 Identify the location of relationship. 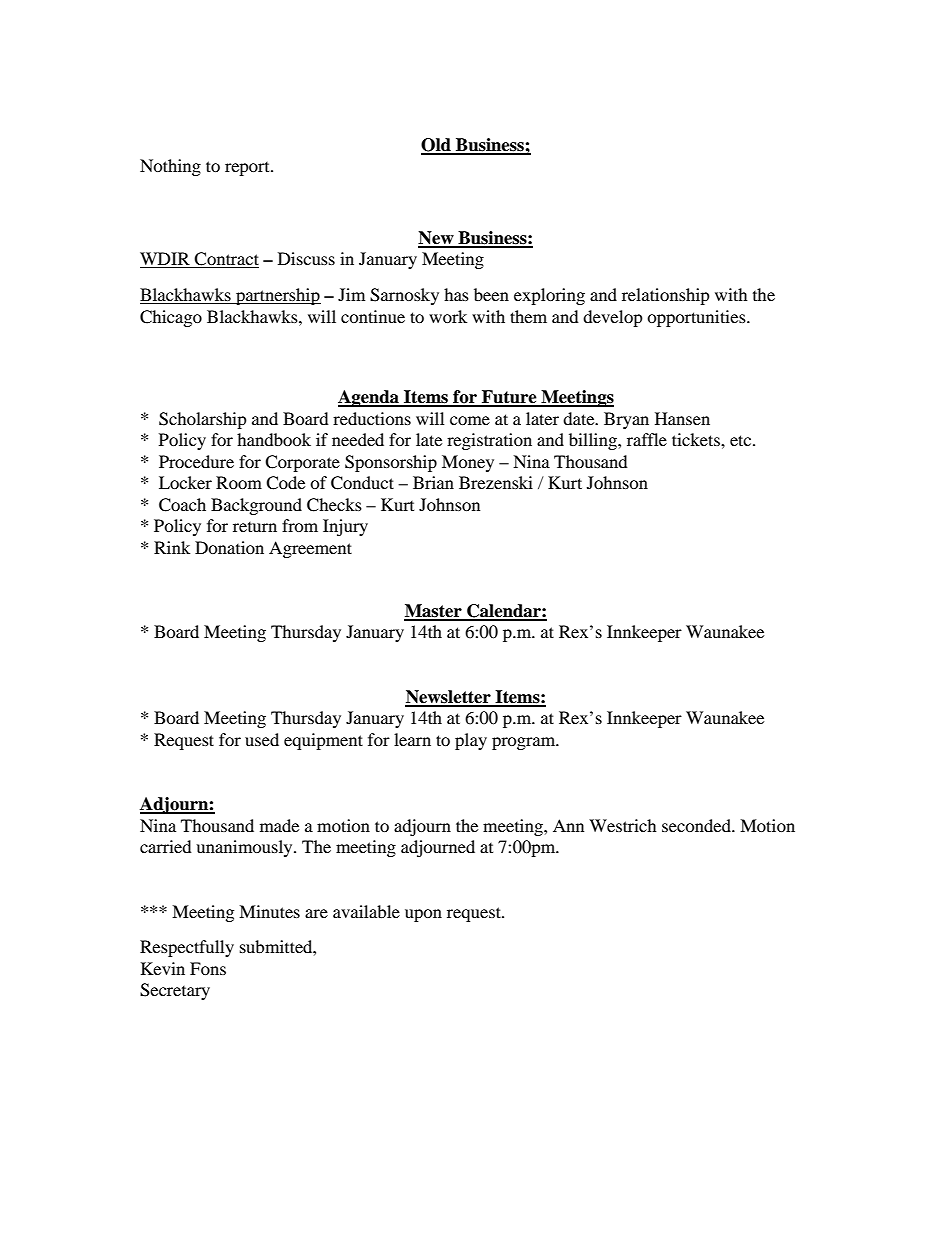
(666, 296).
